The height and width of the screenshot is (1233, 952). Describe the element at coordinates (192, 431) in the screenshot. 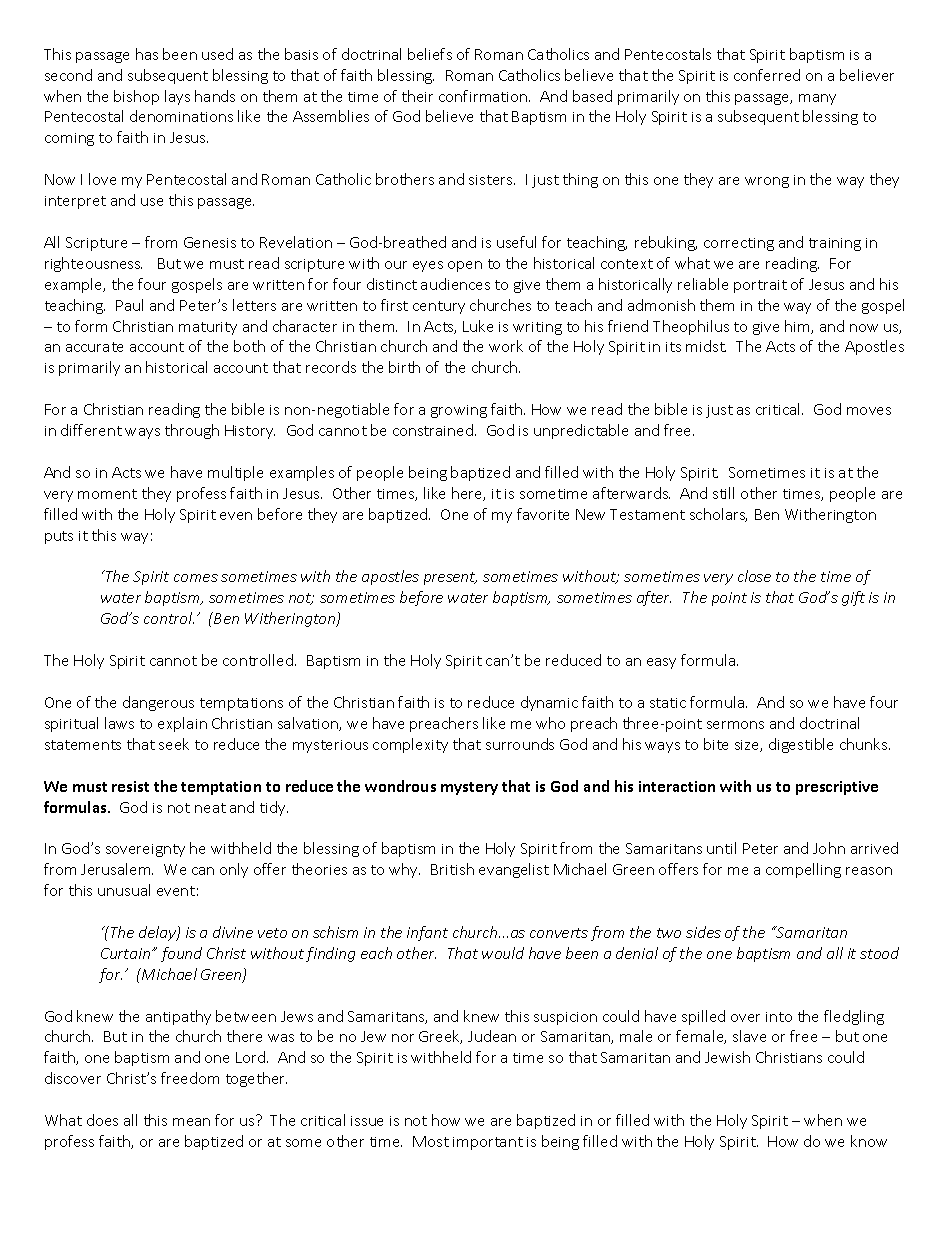

I see `through` at that location.
